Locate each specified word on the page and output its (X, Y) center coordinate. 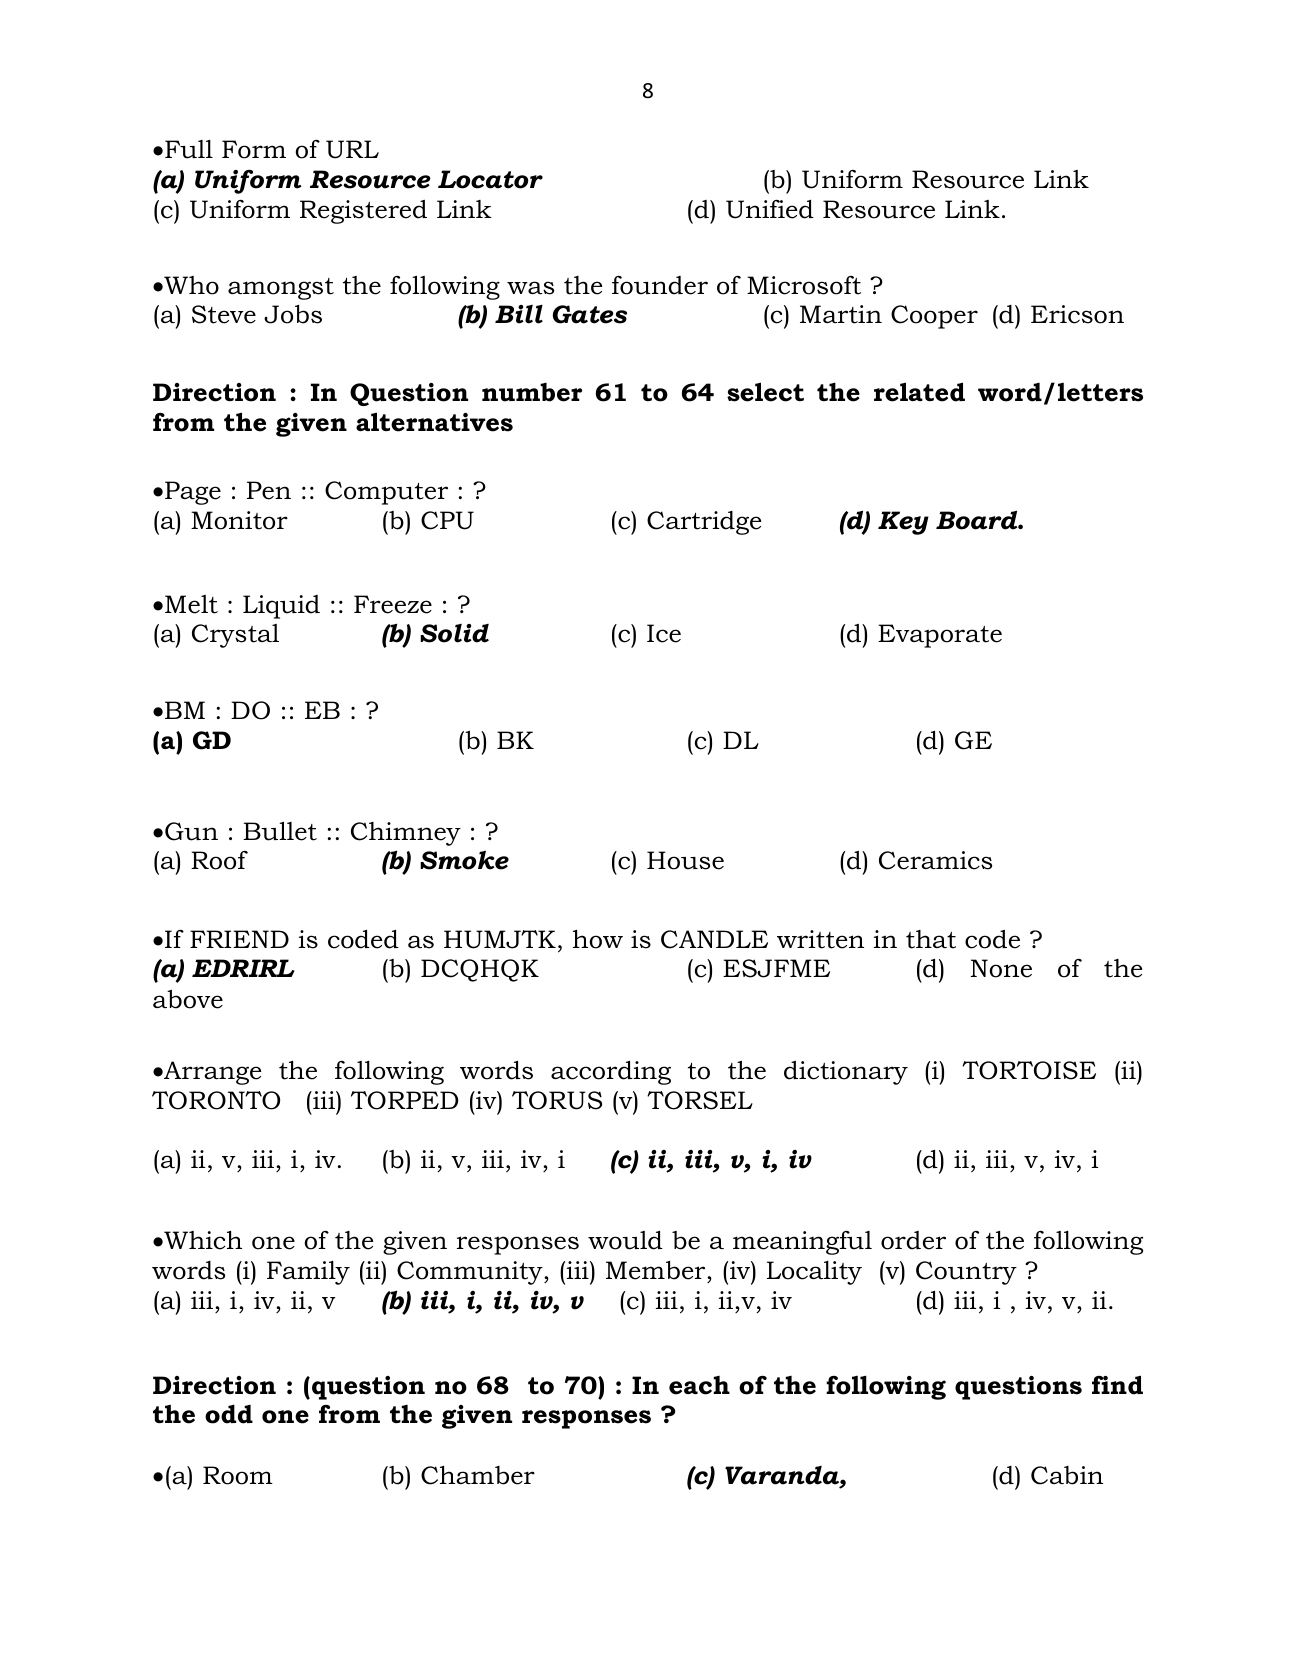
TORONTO (216, 1100)
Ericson (1077, 314)
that (931, 939)
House (685, 860)
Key (903, 523)
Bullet (280, 831)
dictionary (846, 1073)
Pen (269, 490)
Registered (363, 212)
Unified (770, 209)
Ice (664, 633)
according (611, 1072)
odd (229, 1414)
